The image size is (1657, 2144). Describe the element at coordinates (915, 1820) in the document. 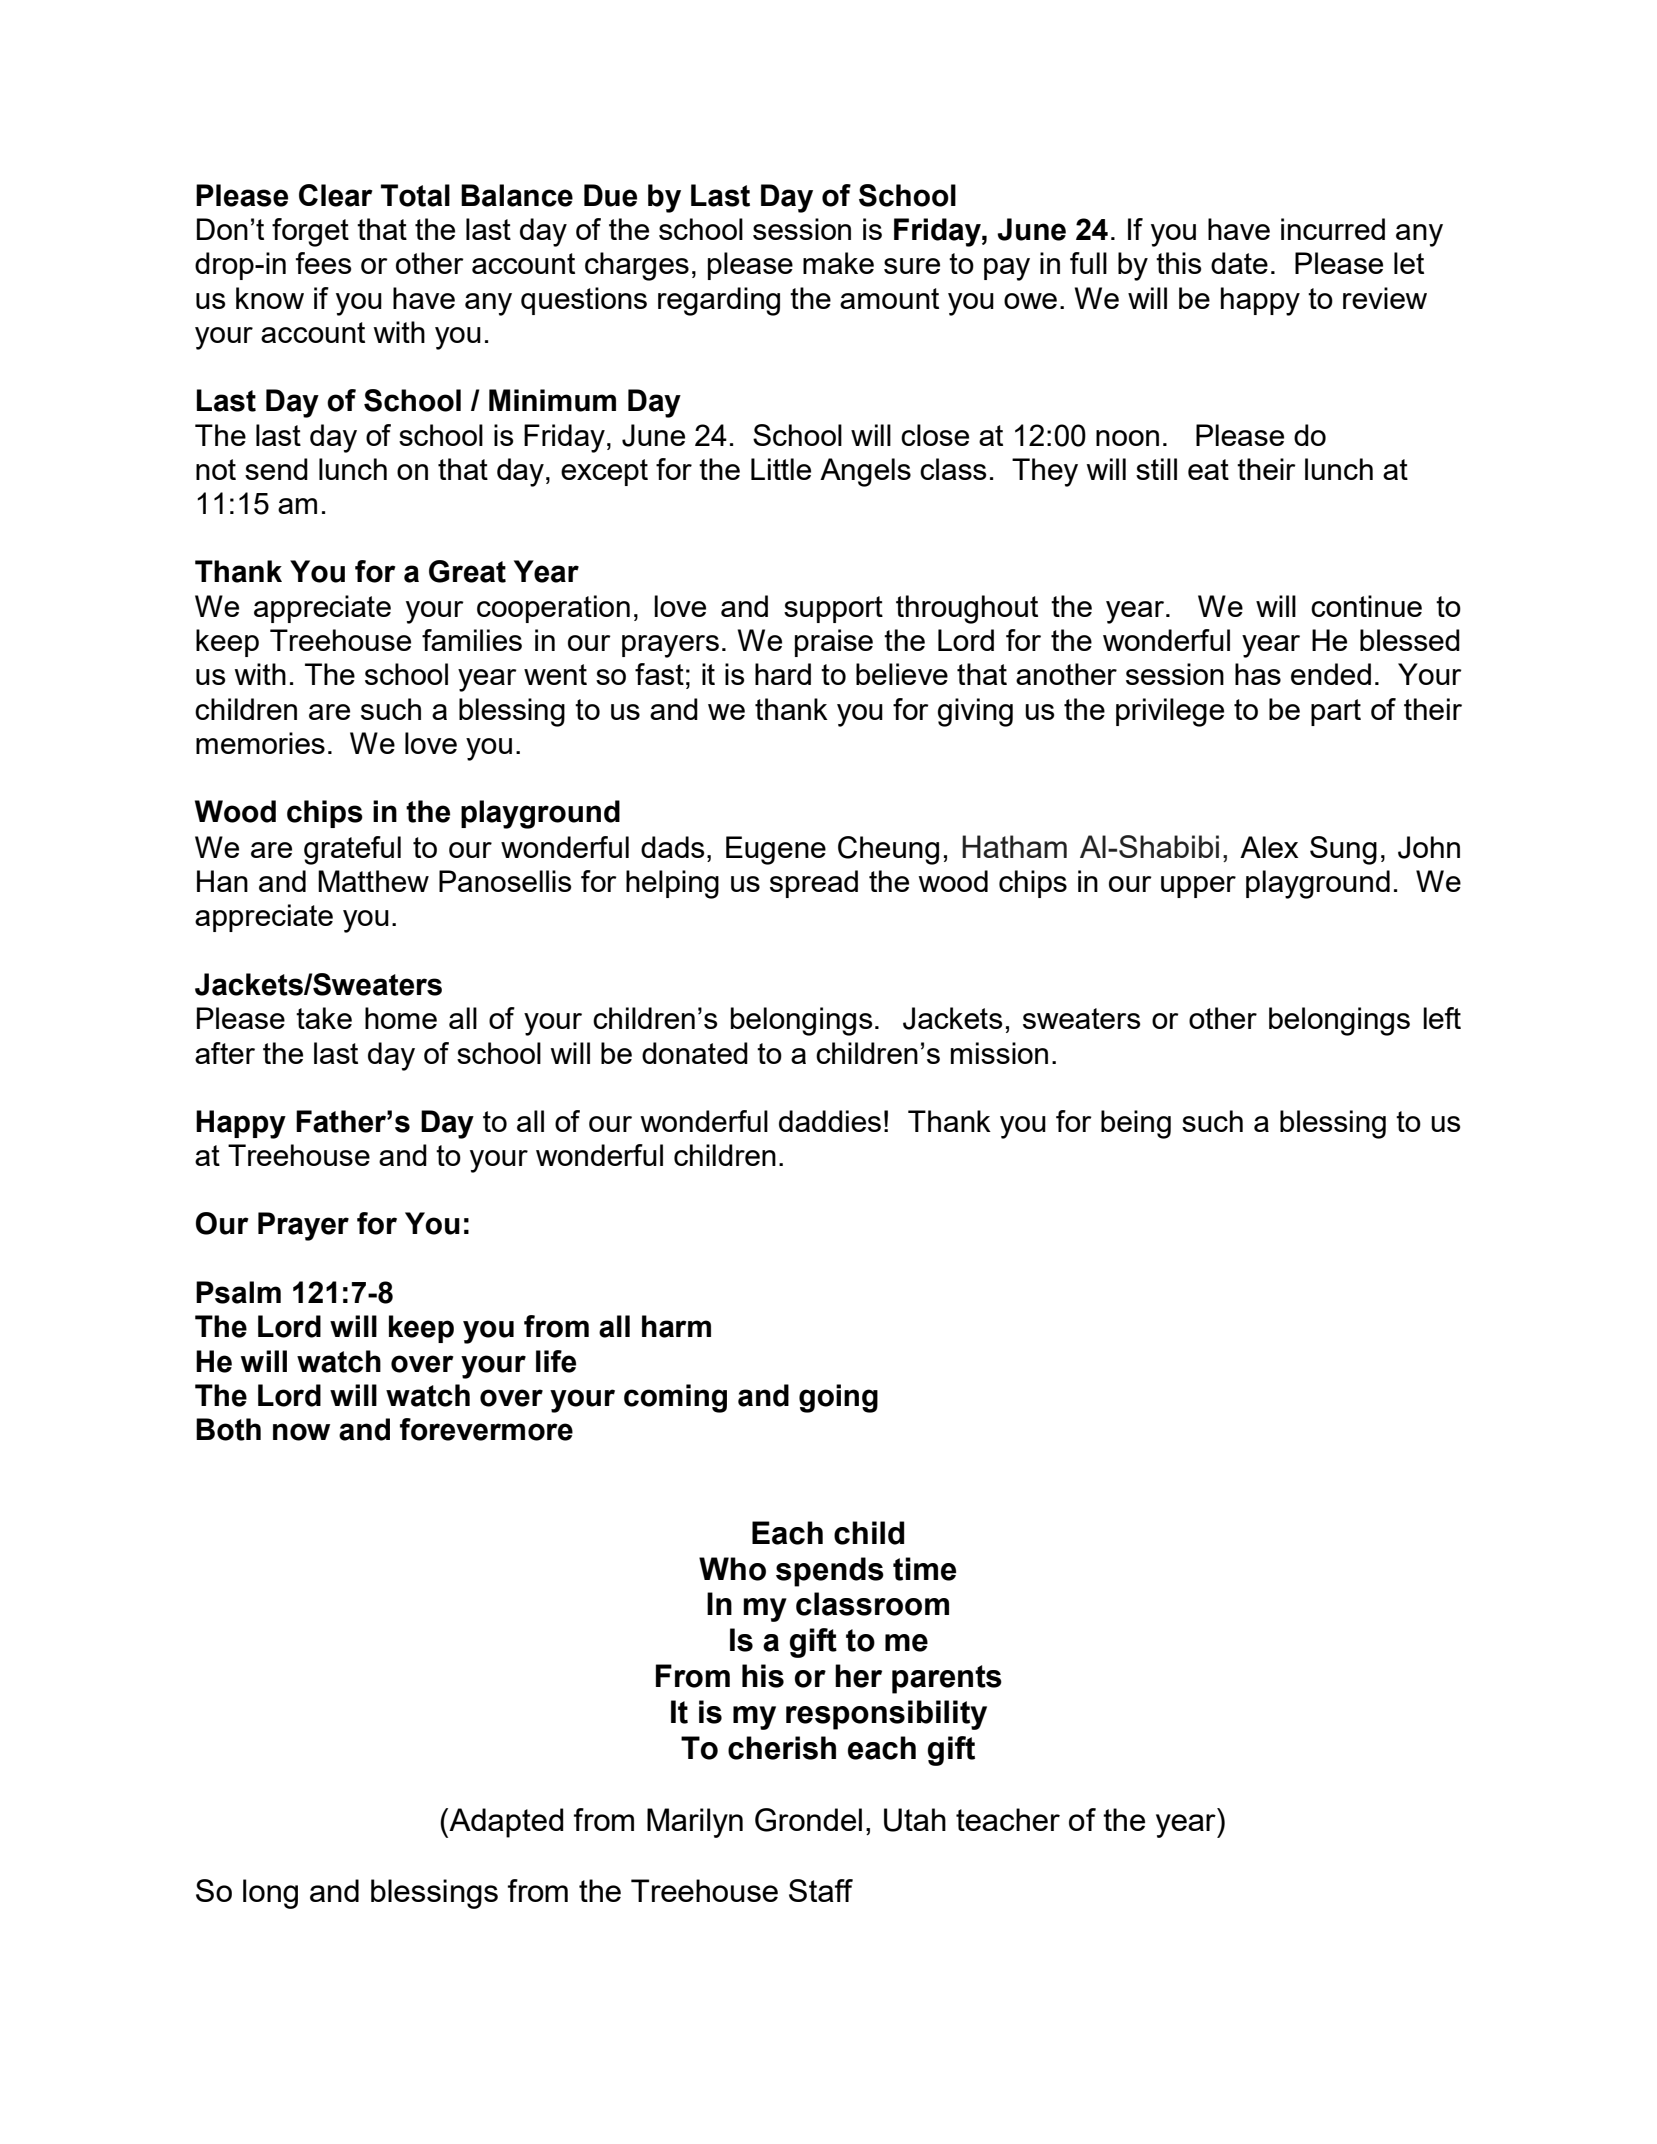

I see `Utah` at that location.
